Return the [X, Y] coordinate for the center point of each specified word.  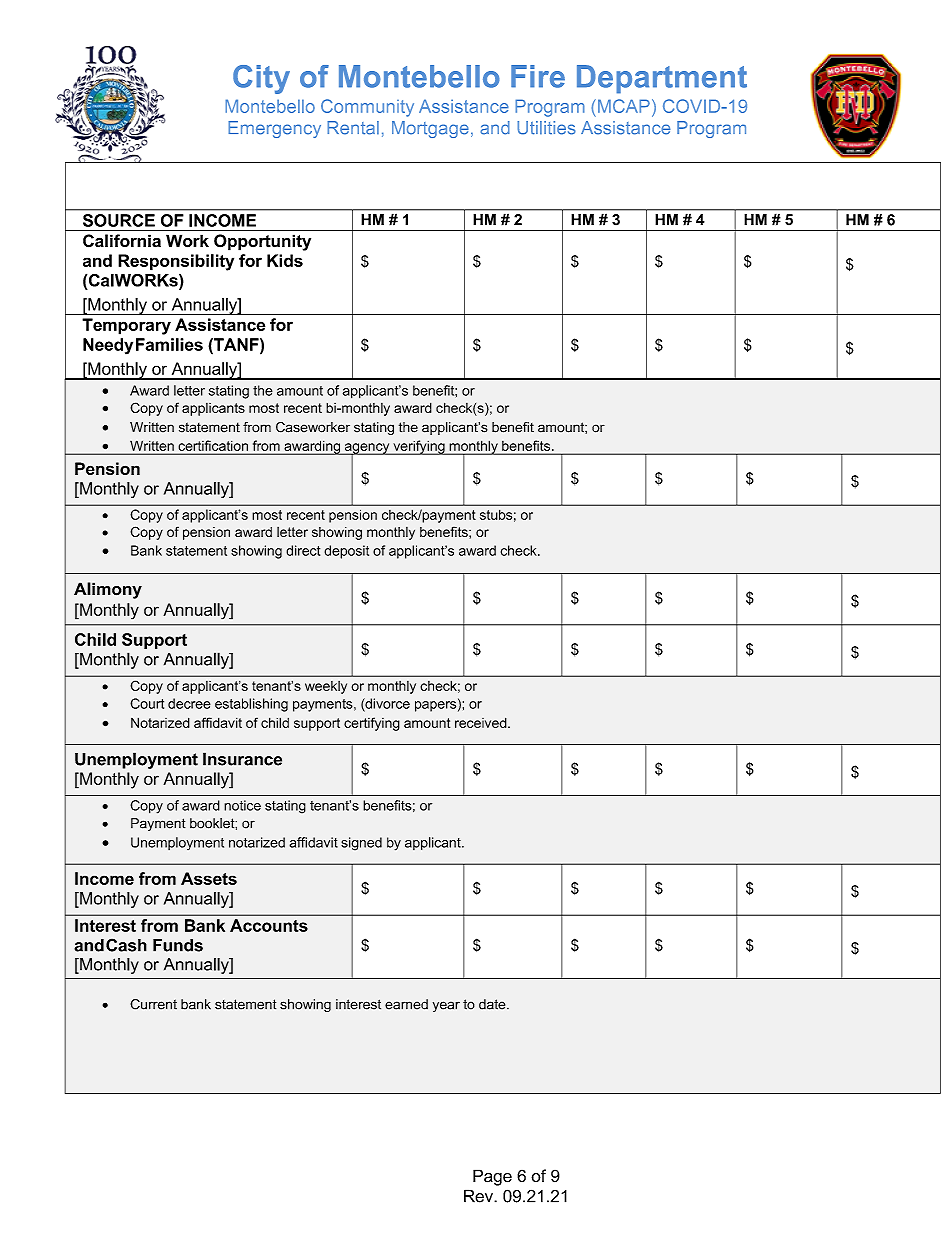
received [482, 722]
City [261, 79]
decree [189, 703]
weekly [326, 687]
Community [367, 108]
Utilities [546, 128]
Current [153, 1004]
